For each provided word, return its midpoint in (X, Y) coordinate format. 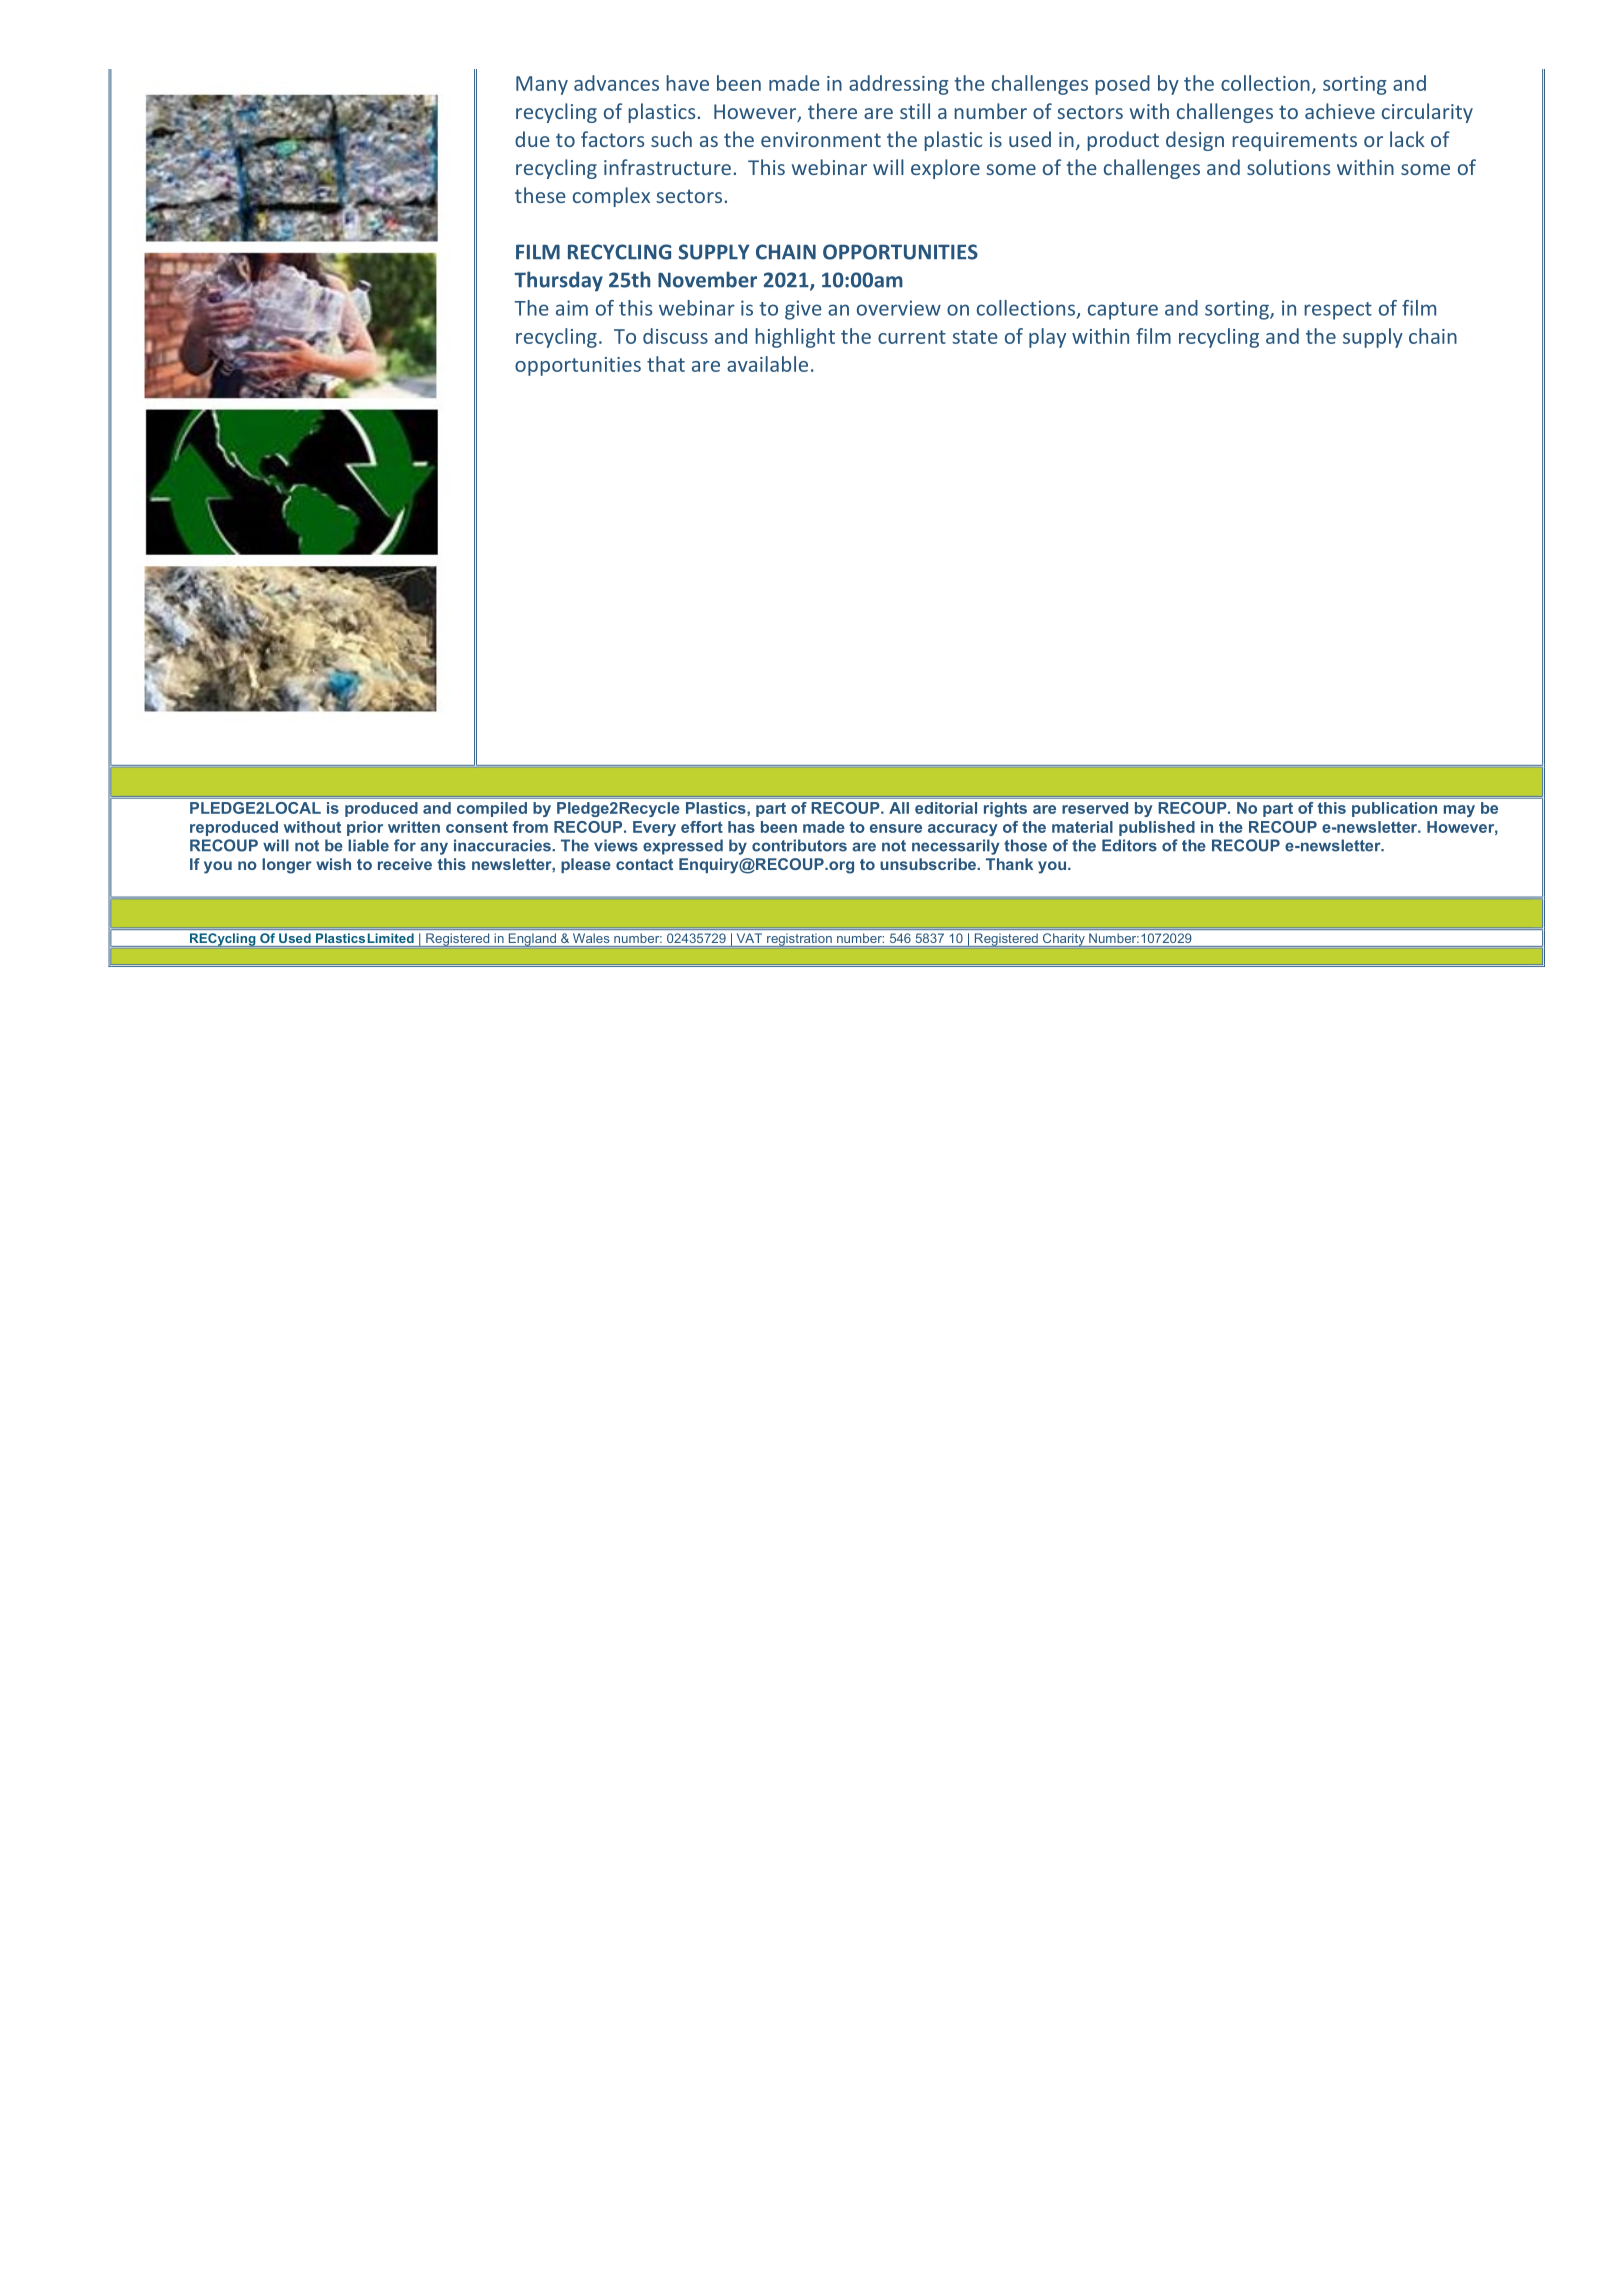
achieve (1340, 111)
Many (542, 85)
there (832, 111)
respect (1338, 311)
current (912, 337)
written (414, 827)
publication (1394, 809)
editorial (946, 808)
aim (572, 308)
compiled (492, 809)
